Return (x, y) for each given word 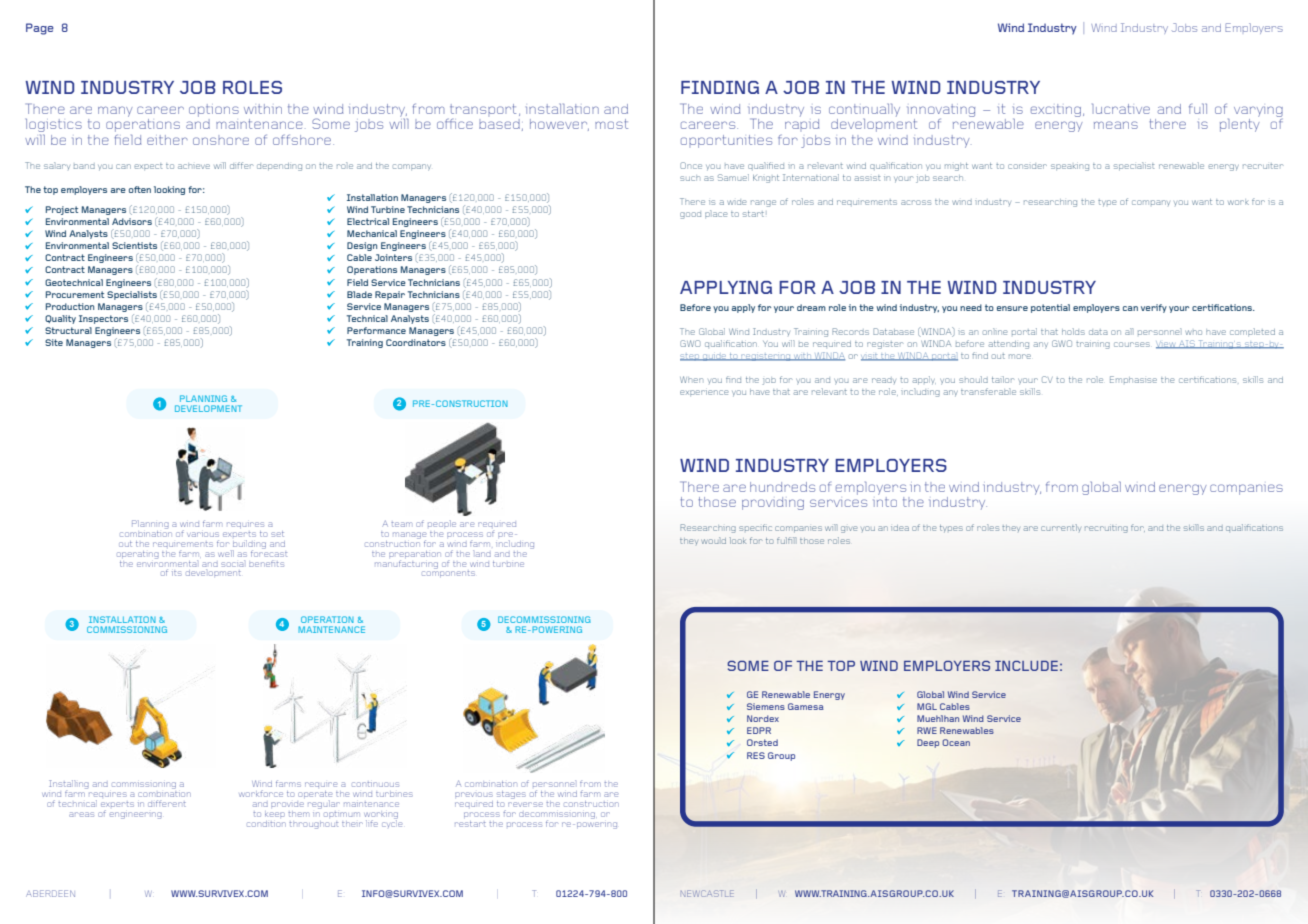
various (203, 534)
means (1116, 125)
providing (773, 503)
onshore (221, 141)
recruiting (1106, 529)
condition (266, 824)
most (611, 124)
